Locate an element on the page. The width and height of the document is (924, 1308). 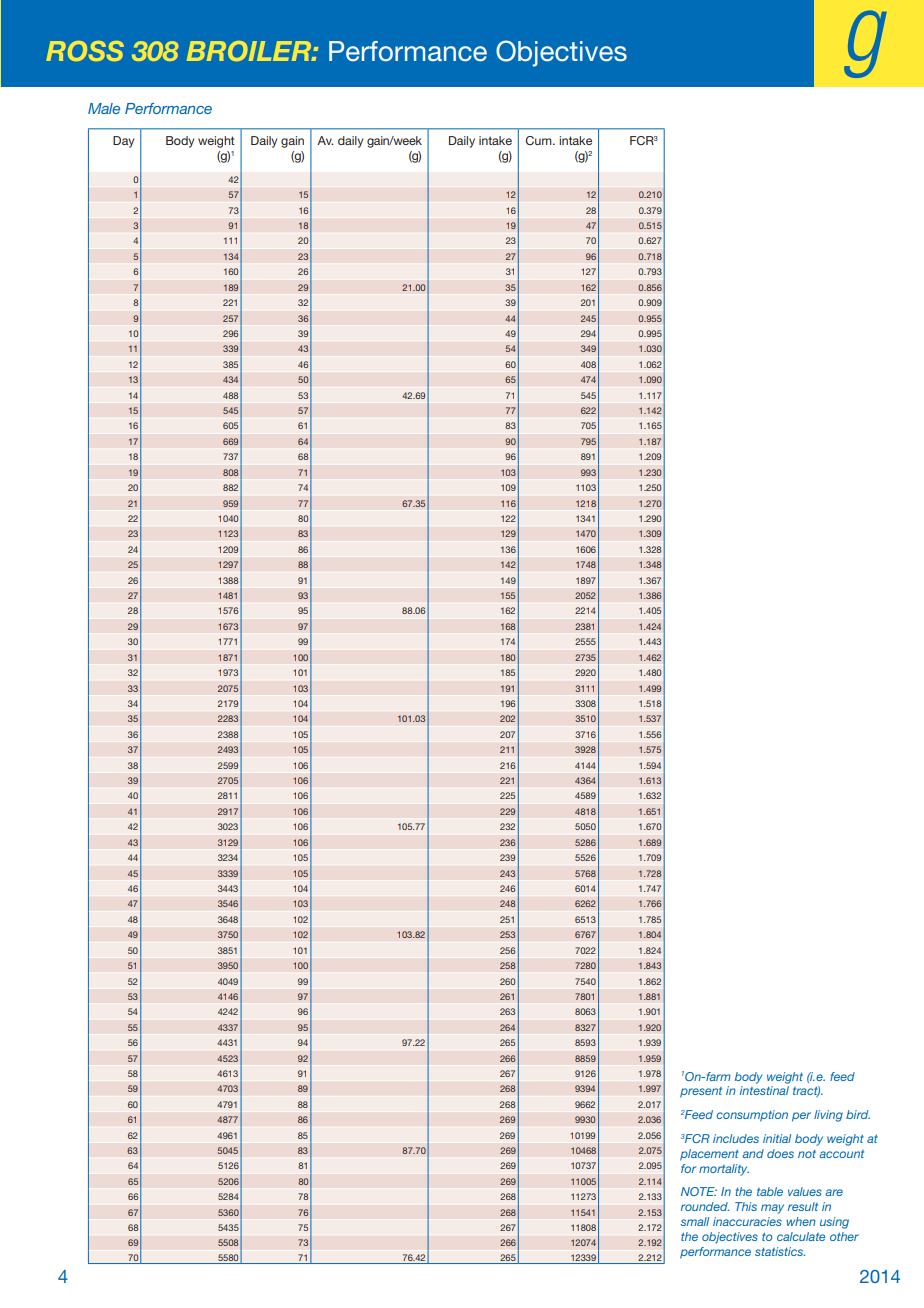
placement is located at coordinates (709, 1155).
